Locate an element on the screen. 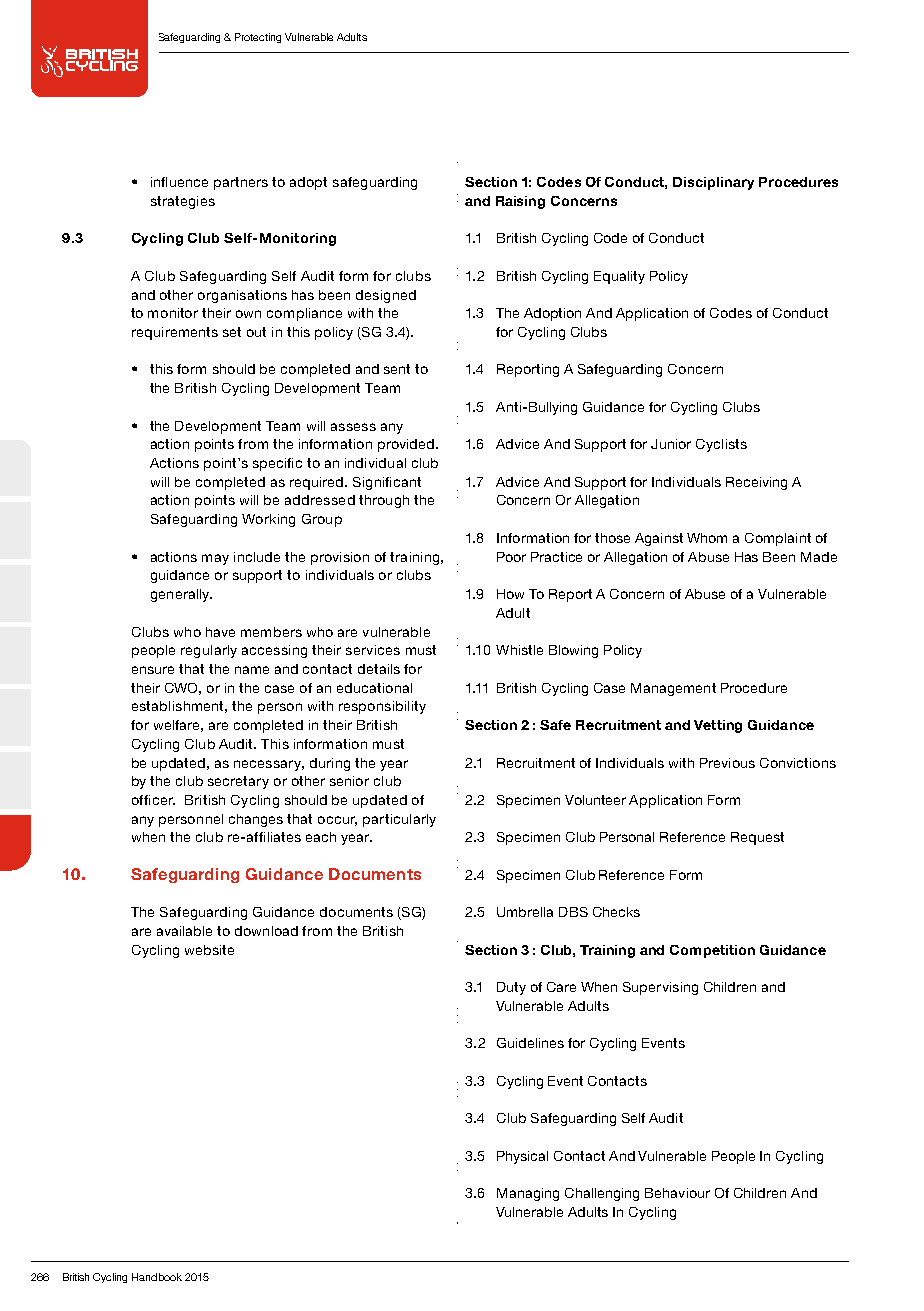  Disciplinary is located at coordinates (713, 183).
